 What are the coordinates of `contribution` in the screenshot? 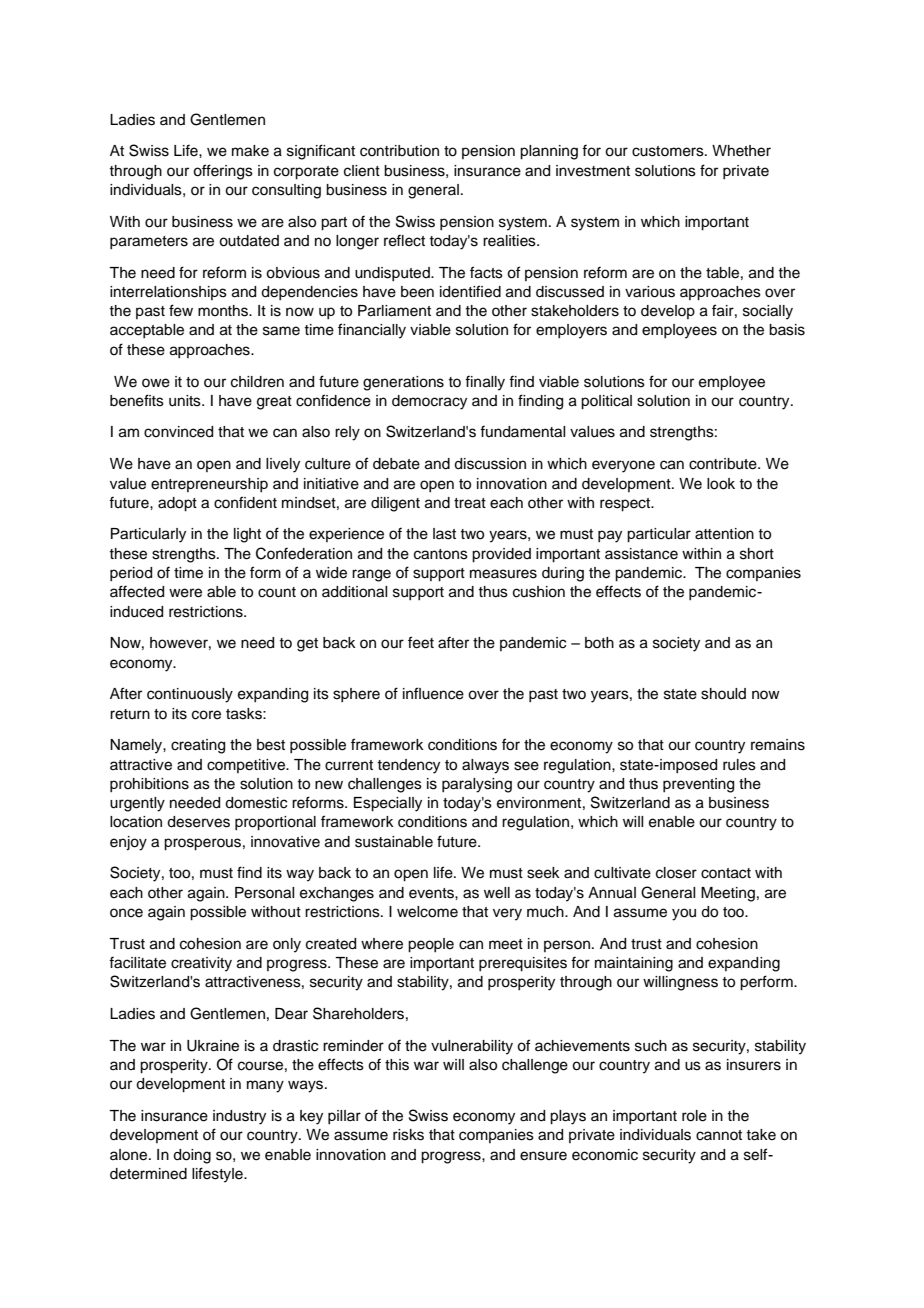 It's located at (399, 151).
